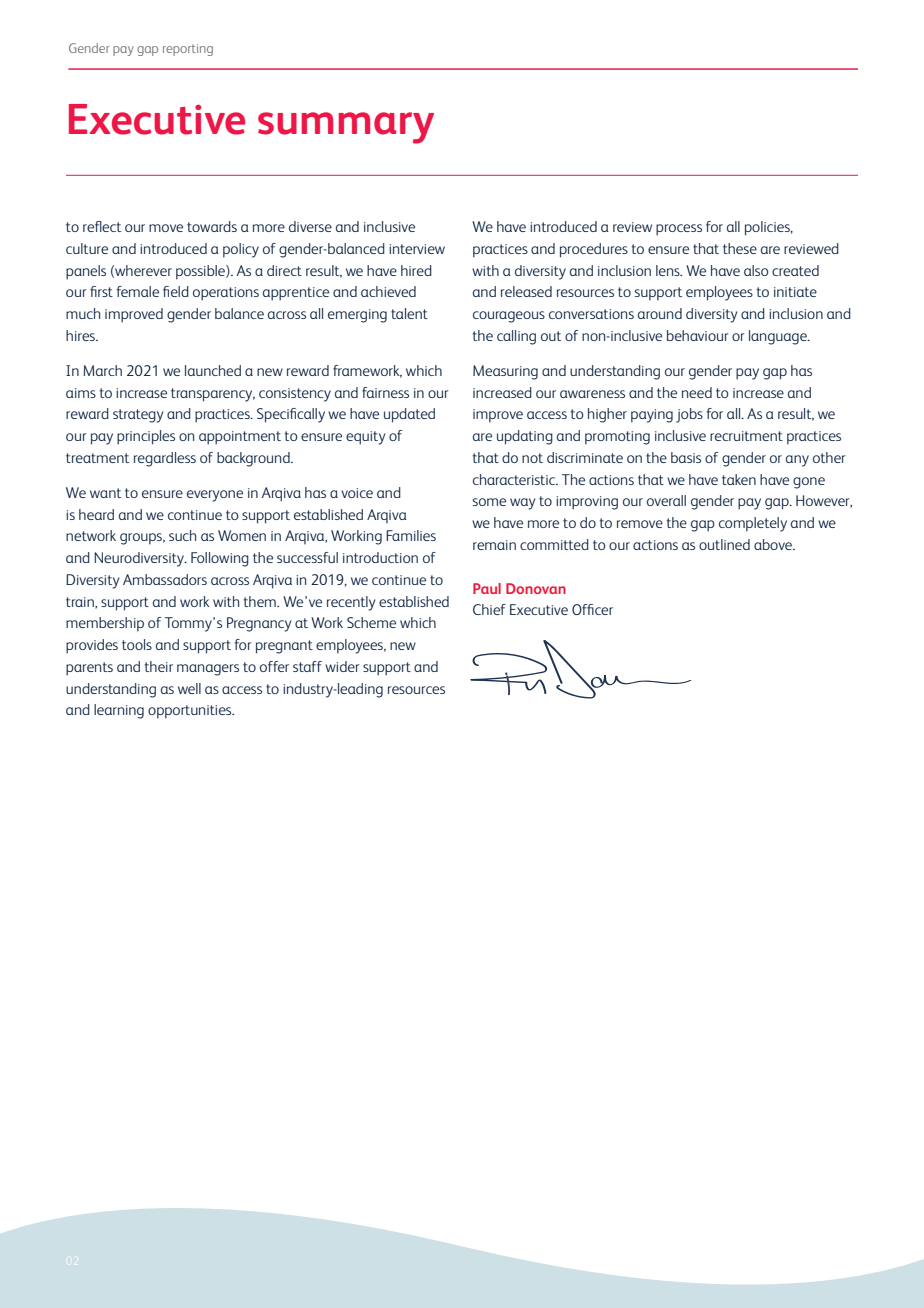 Image resolution: width=924 pixels, height=1308 pixels. What do you see at coordinates (188, 50) in the image?
I see `reporting` at bounding box center [188, 50].
